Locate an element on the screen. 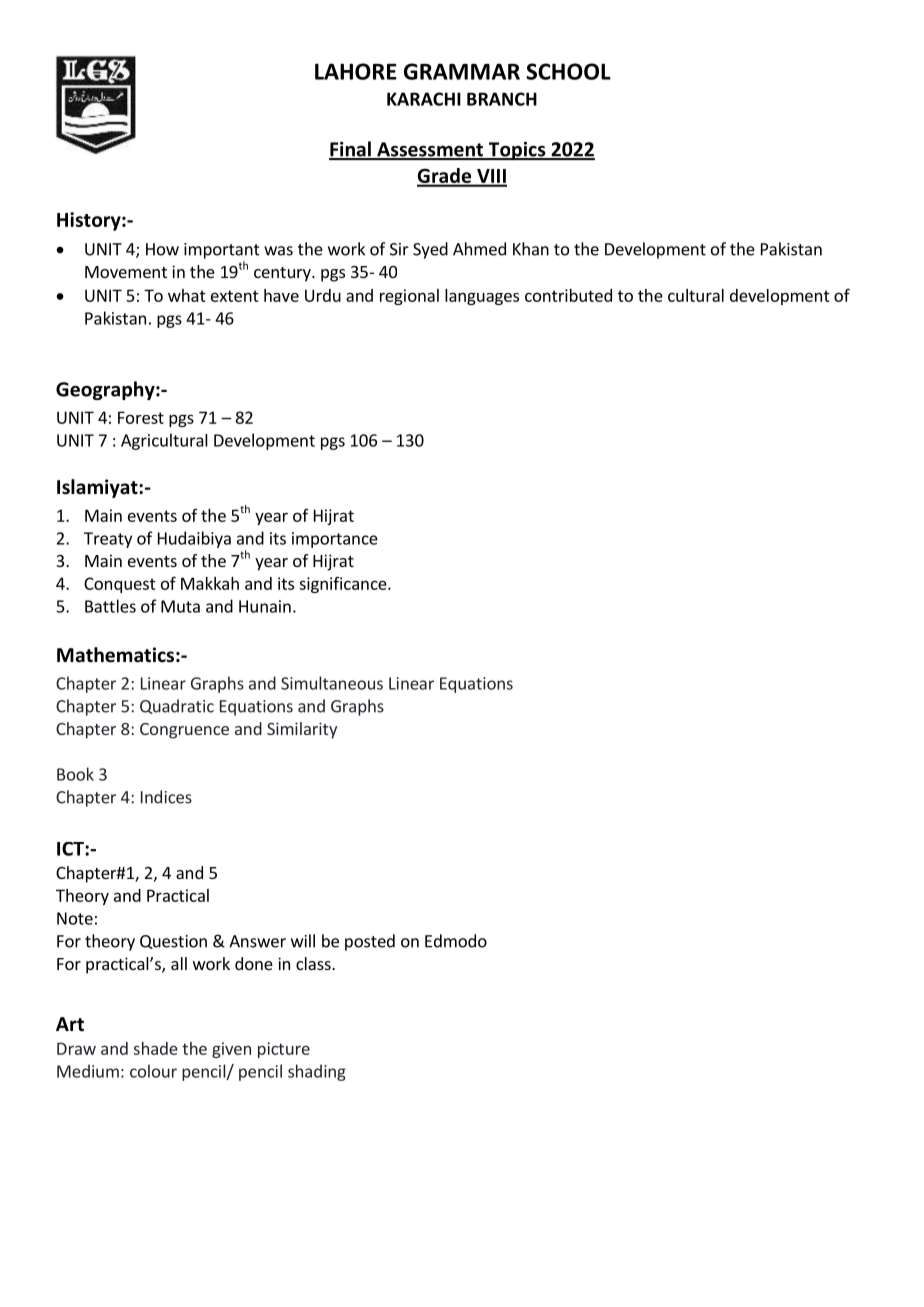 Image resolution: width=924 pixels, height=1307 pixels. importance is located at coordinates (335, 540).
